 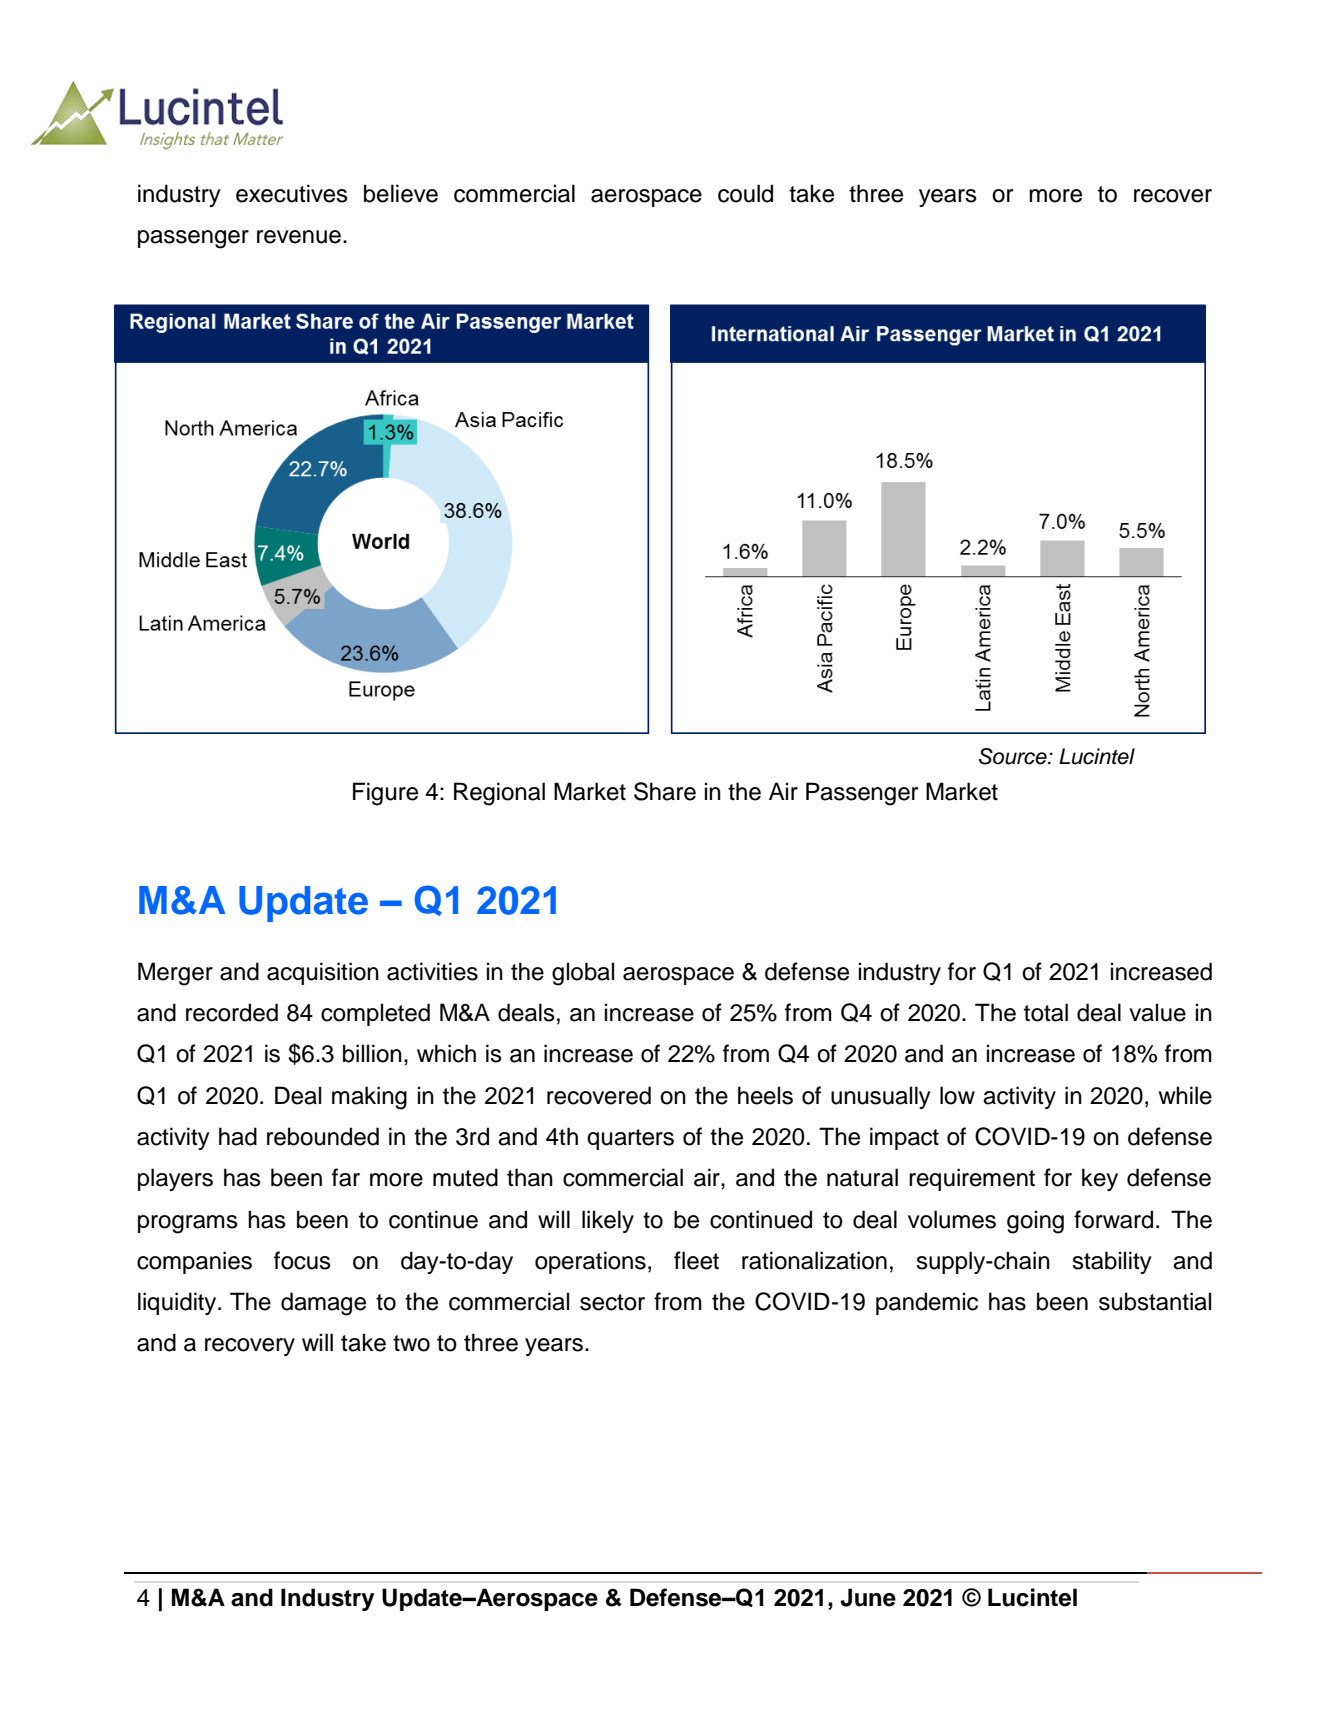 What do you see at coordinates (323, 973) in the screenshot?
I see `acquisition` at bounding box center [323, 973].
